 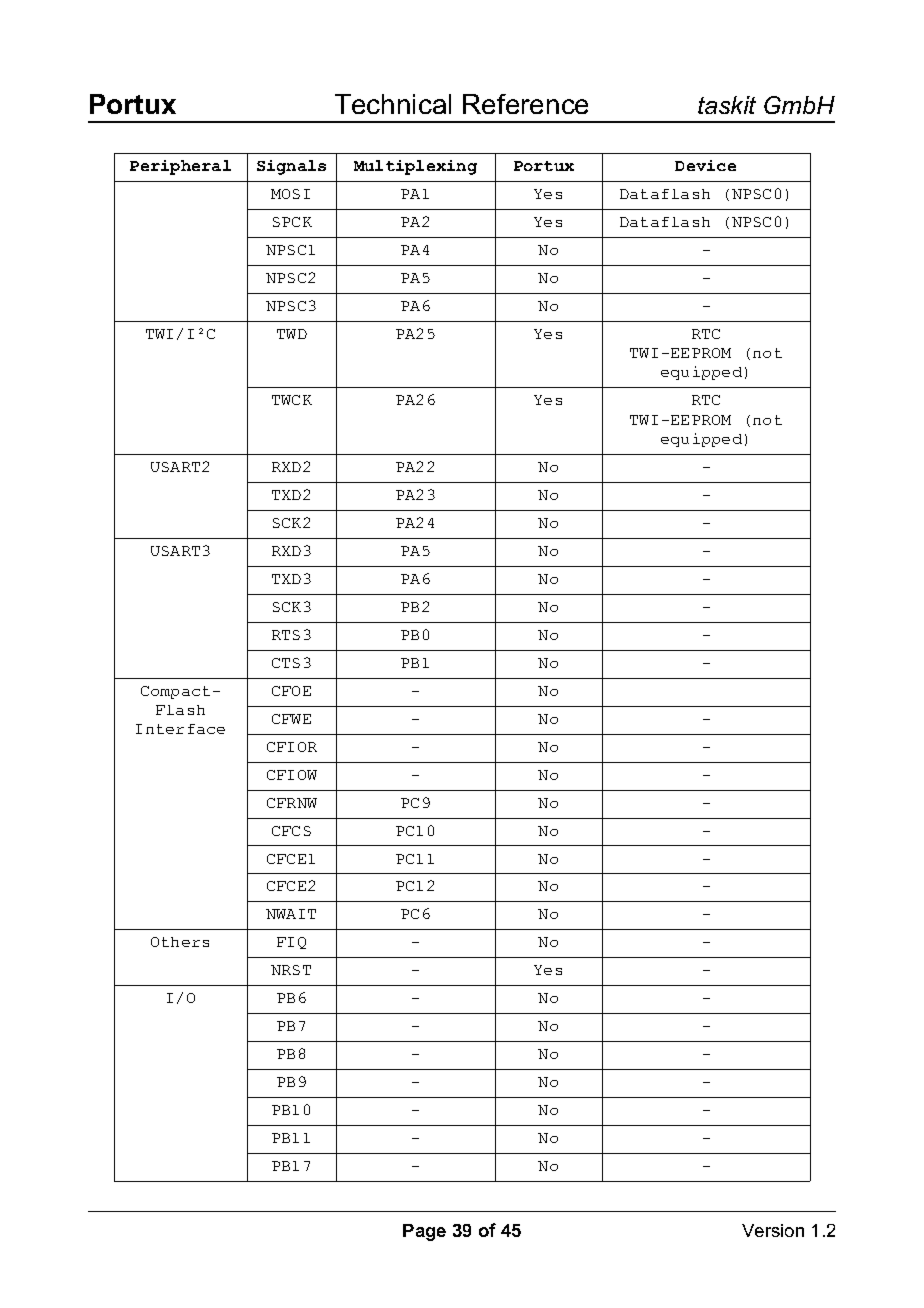 What do you see at coordinates (525, 104) in the screenshot?
I see `Reference` at bounding box center [525, 104].
